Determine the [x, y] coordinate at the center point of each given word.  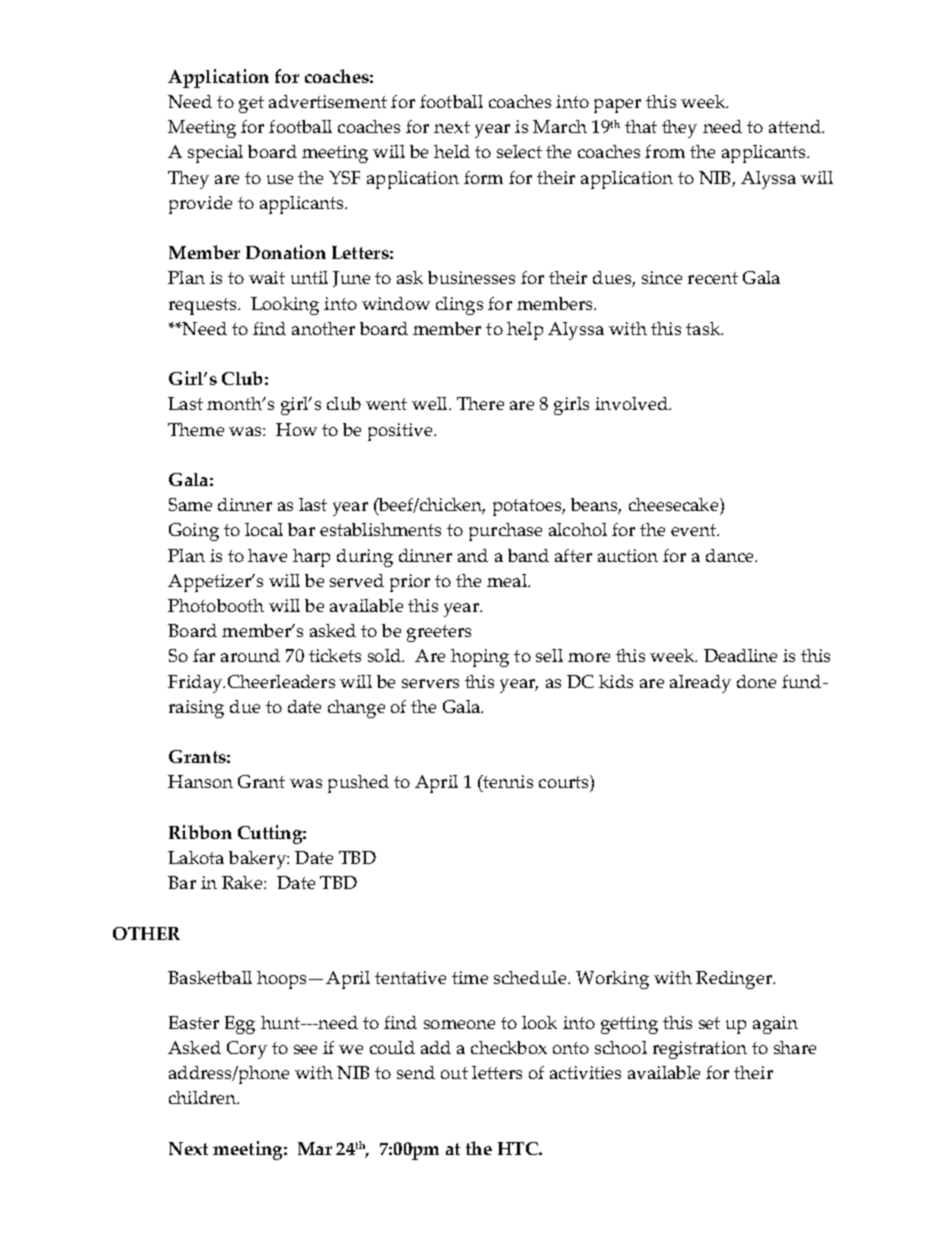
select [519, 151]
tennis [507, 781]
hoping [480, 658]
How [296, 429]
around [250, 655]
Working [612, 980]
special [215, 154]
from [665, 151]
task [704, 328]
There [480, 403]
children [204, 1097]
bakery [258, 860]
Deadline [740, 655]
